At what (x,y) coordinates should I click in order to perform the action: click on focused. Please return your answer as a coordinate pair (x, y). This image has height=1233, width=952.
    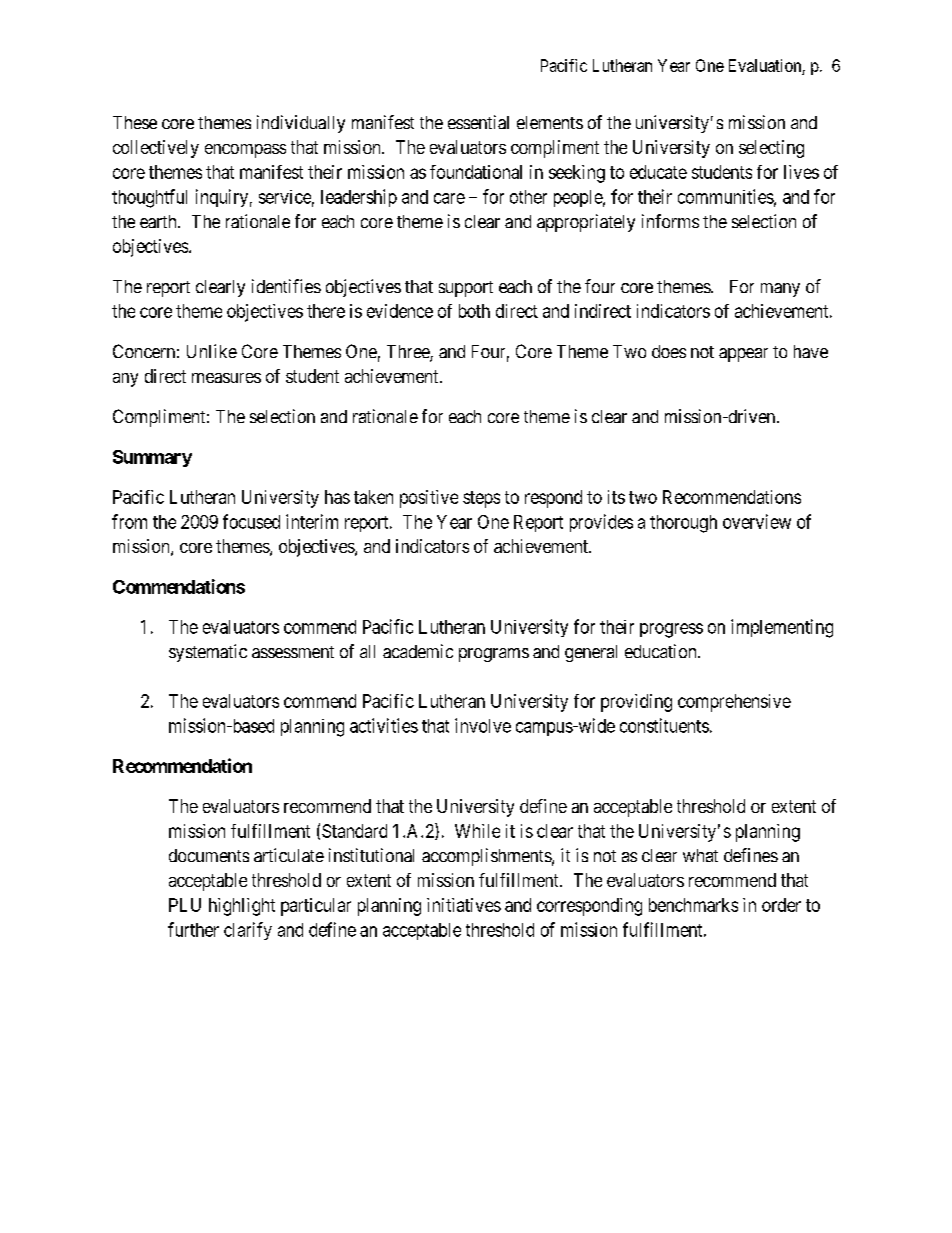
    Looking at the image, I should click on (251, 521).
